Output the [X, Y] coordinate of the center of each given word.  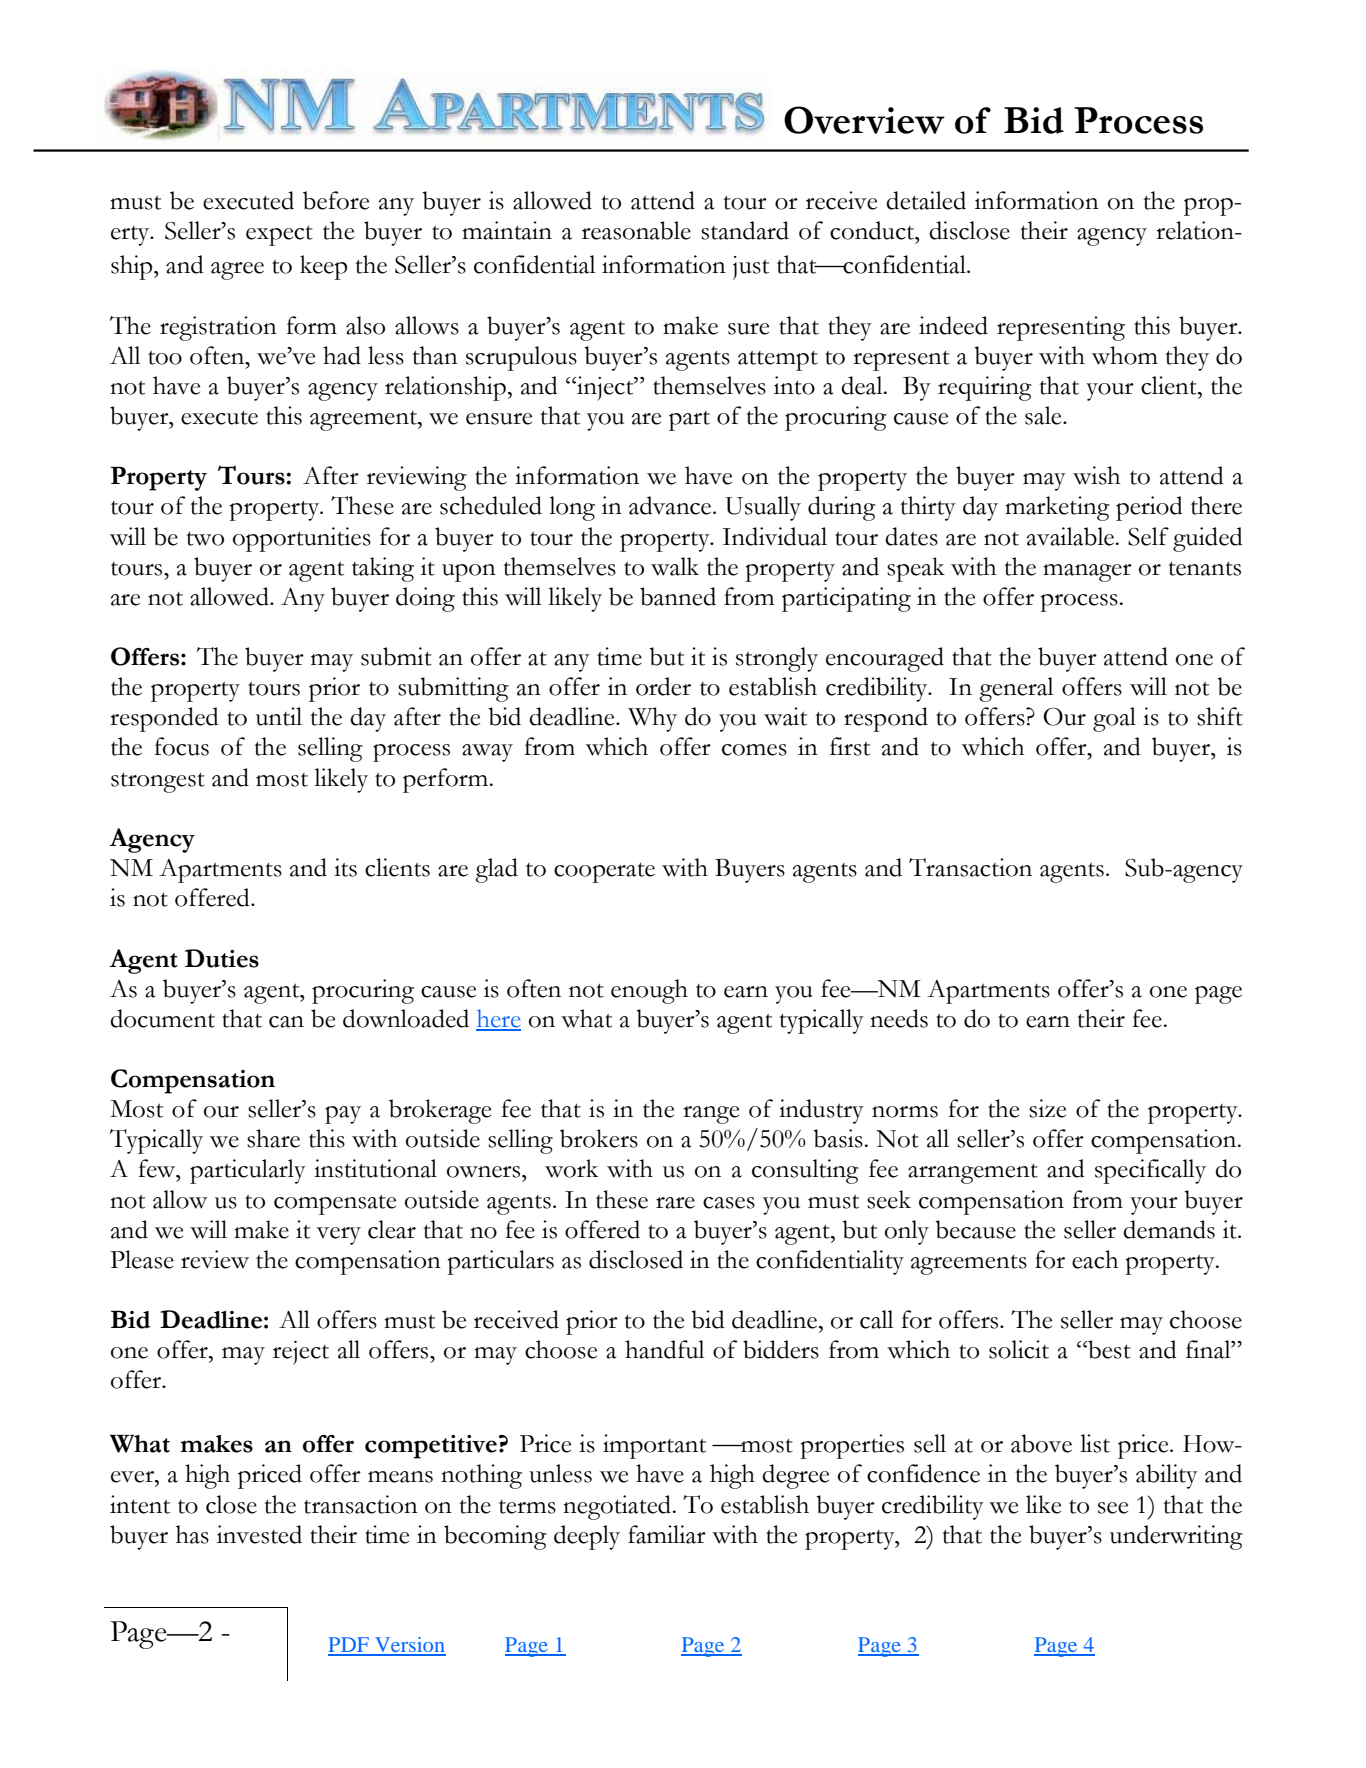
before [336, 200]
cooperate [604, 873]
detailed [926, 200]
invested [259, 1534]
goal [1114, 719]
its [345, 867]
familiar [667, 1534]
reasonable [636, 230]
